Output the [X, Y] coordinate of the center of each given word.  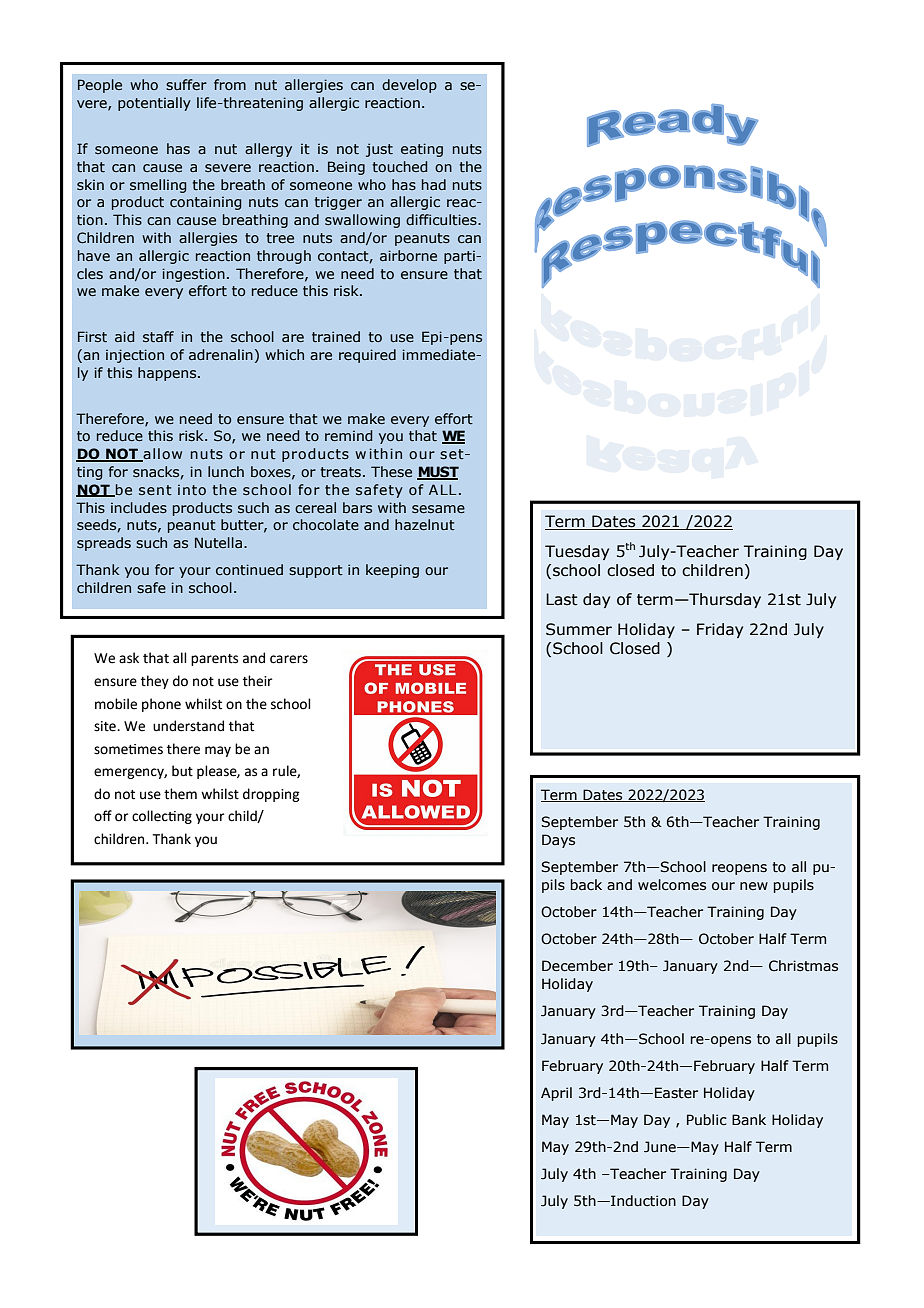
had [434, 184]
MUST [438, 473]
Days [558, 841]
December [577, 966]
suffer [186, 84]
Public [707, 1120]
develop [409, 86]
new [754, 886]
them [180, 794]
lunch [226, 471]
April [556, 1094]
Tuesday [577, 552]
